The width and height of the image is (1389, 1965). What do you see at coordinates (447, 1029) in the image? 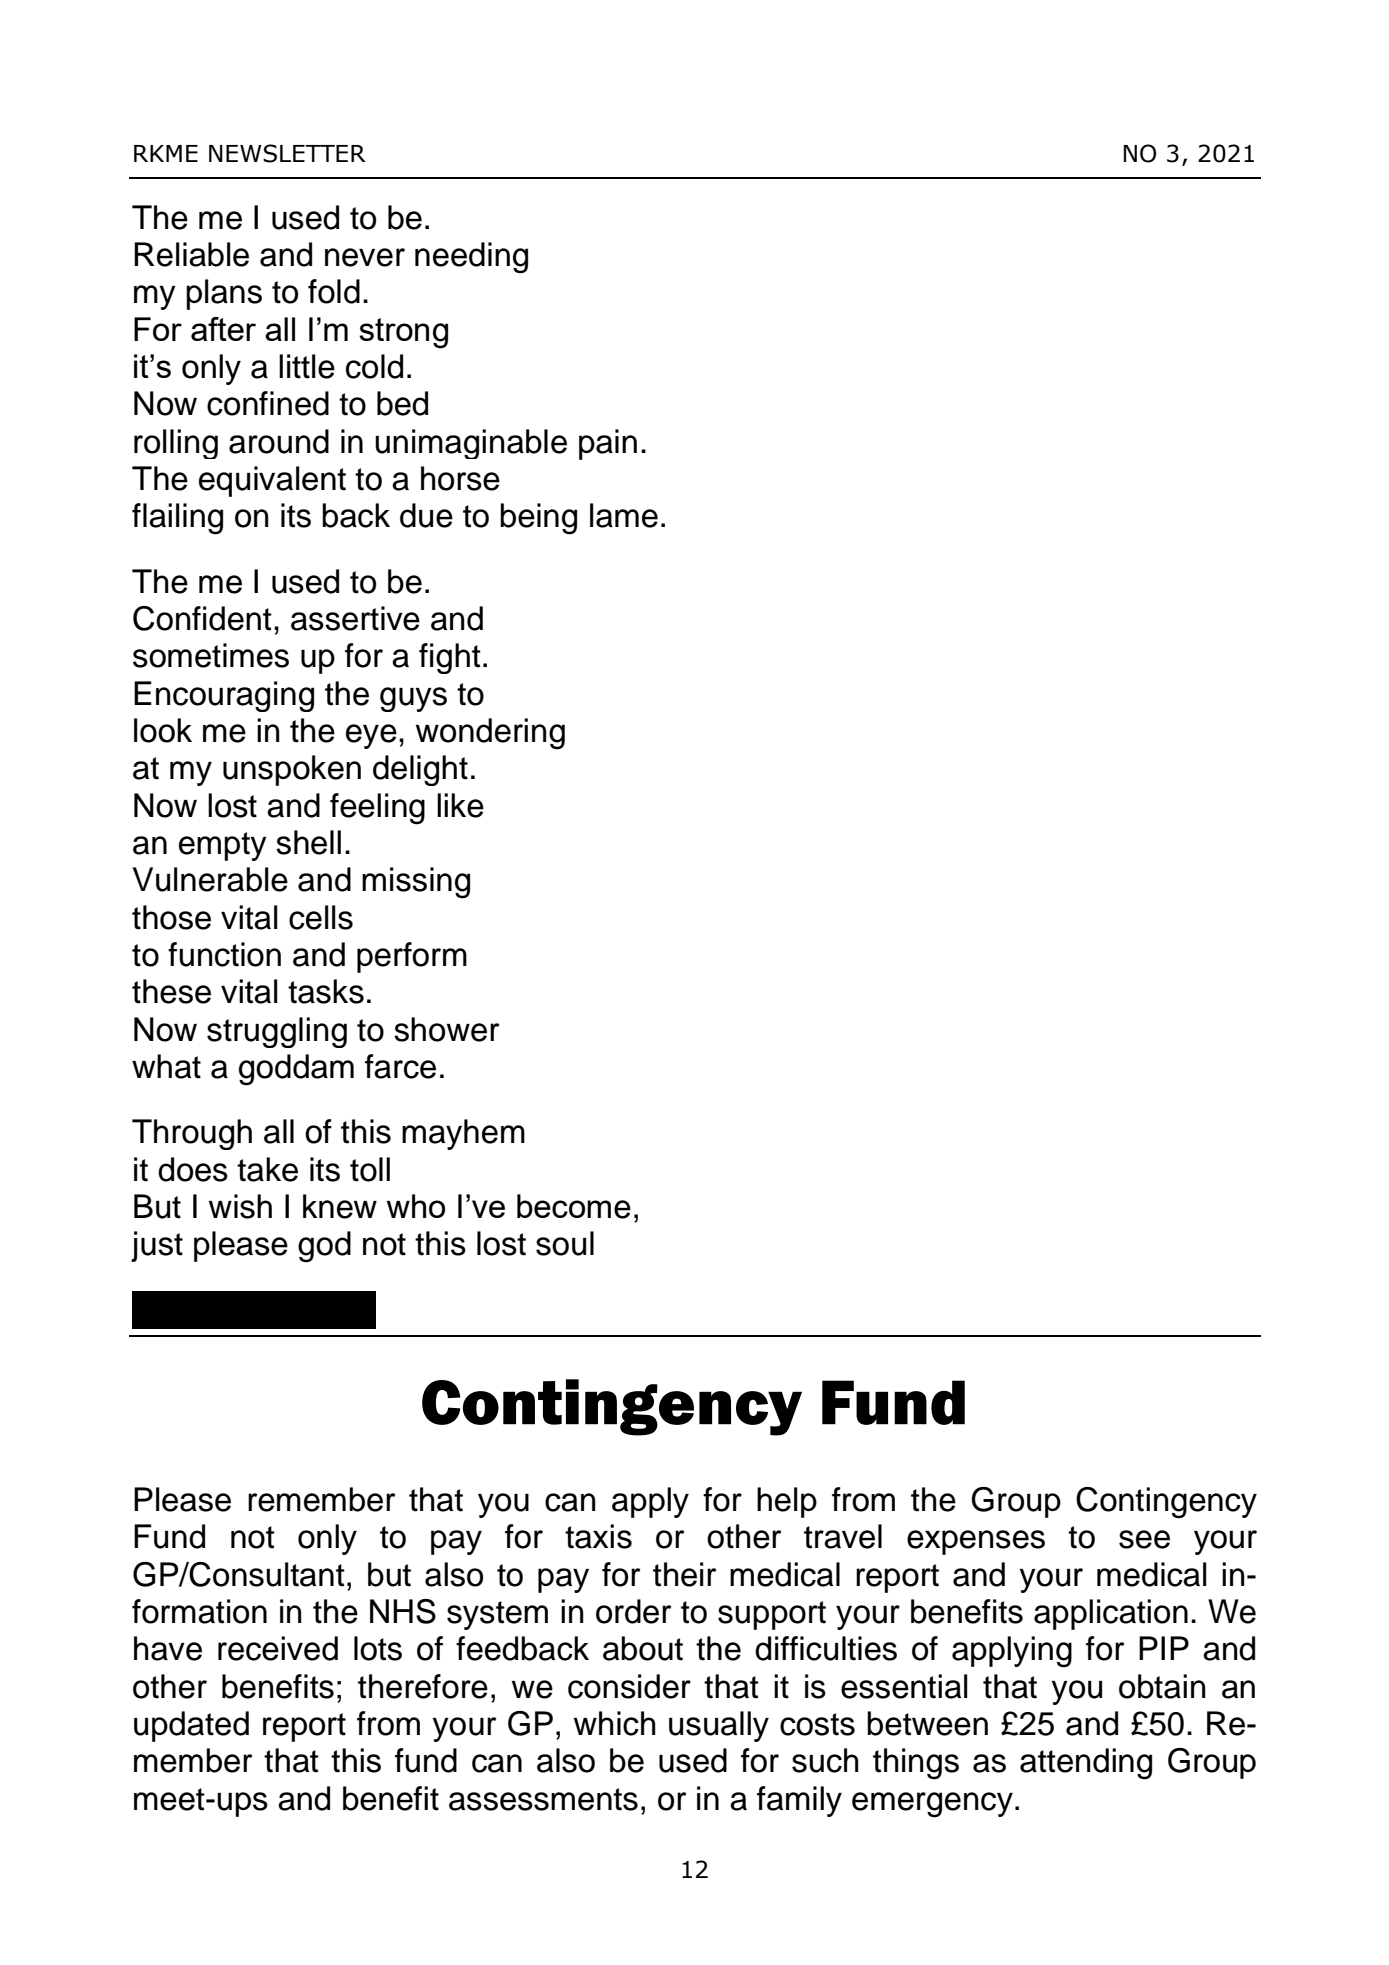
I see `shower` at bounding box center [447, 1029].
